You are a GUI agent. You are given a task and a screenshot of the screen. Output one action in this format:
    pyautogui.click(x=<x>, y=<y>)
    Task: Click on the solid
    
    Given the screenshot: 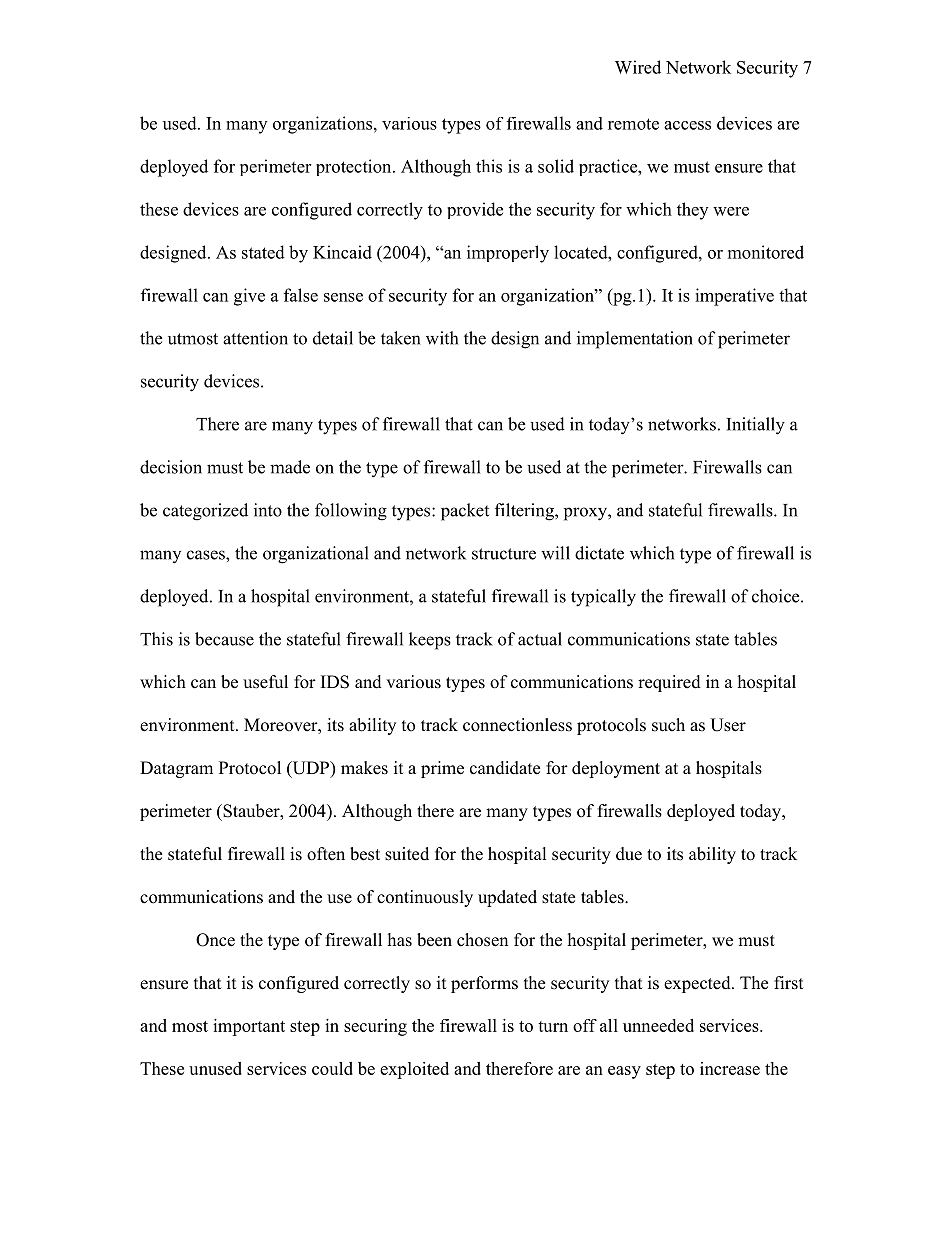 What is the action you would take?
    pyautogui.click(x=556, y=166)
